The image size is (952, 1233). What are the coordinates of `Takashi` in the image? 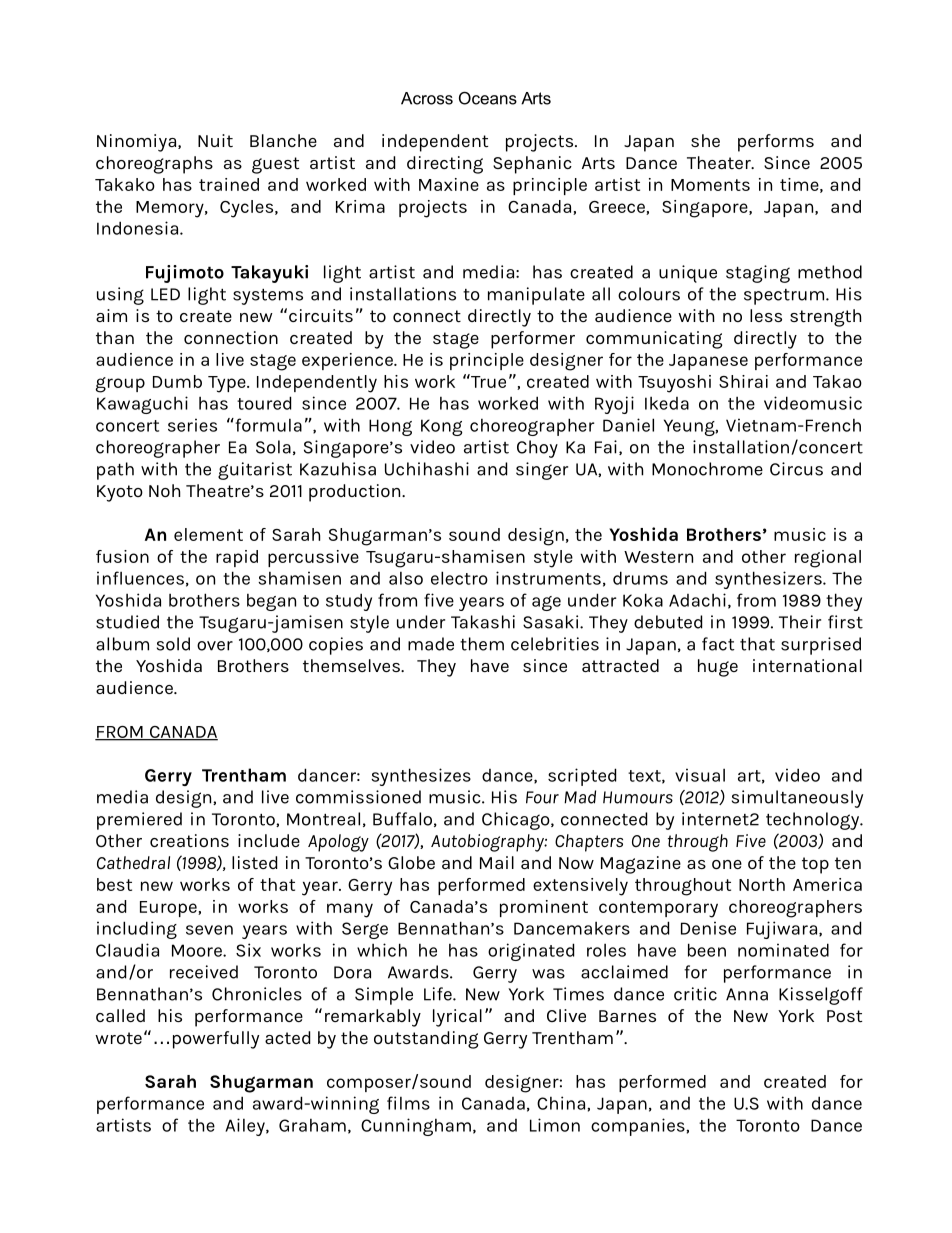 It's located at (483, 622).
